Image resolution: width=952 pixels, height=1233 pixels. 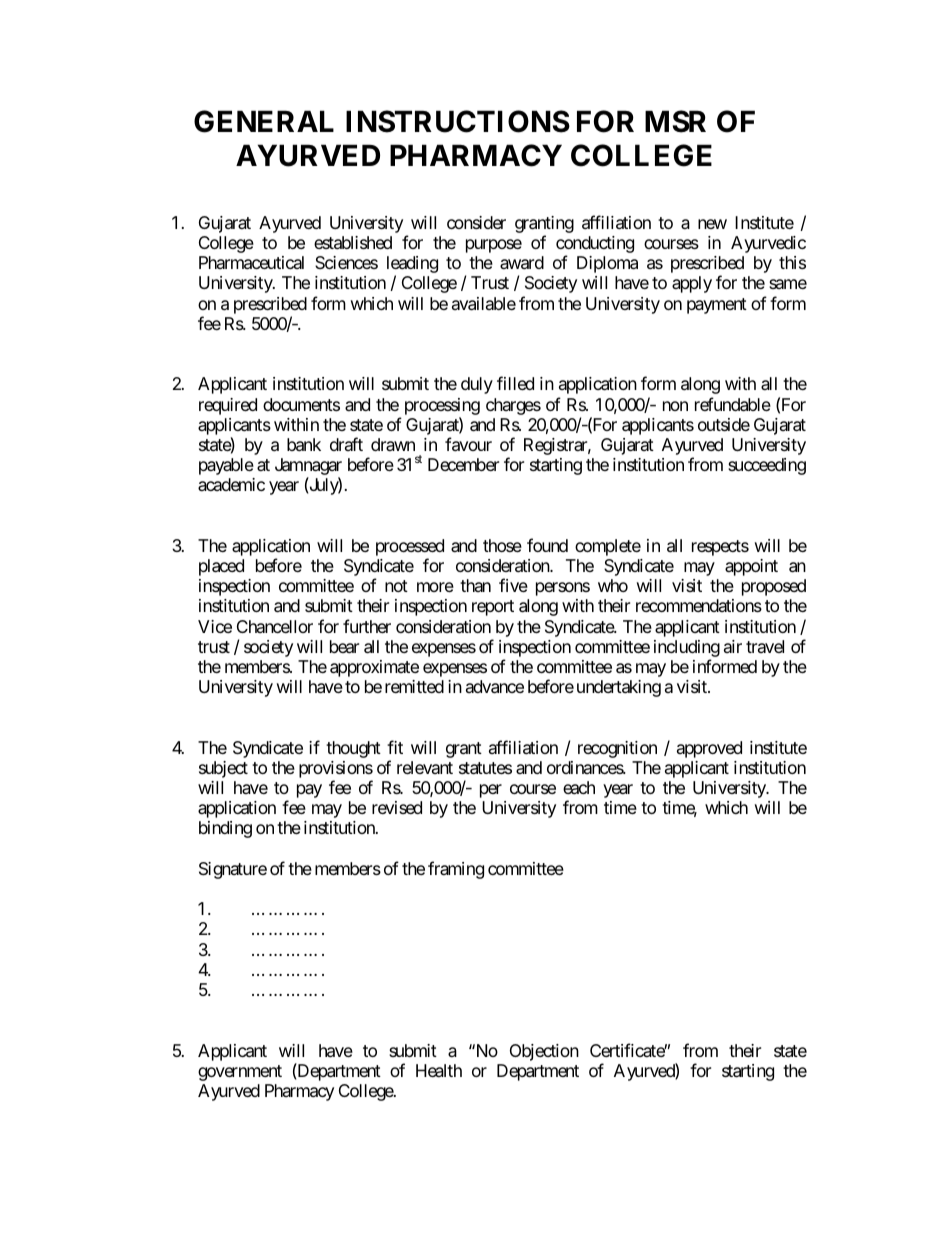 What do you see at coordinates (709, 749) in the document?
I see `approved` at bounding box center [709, 749].
